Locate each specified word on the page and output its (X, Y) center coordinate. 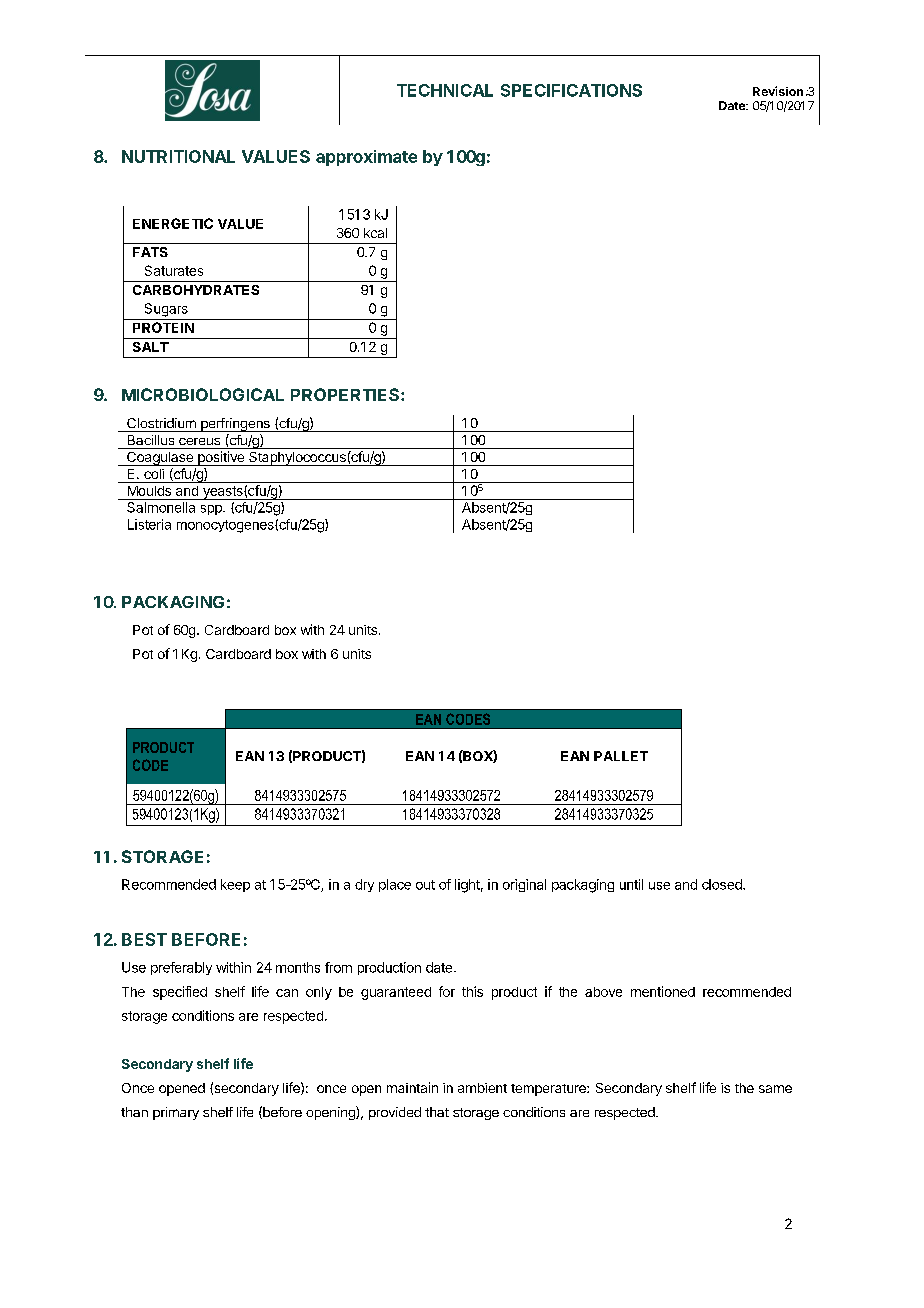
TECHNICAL (445, 90)
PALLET (621, 756)
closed (723, 884)
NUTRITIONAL (178, 156)
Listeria (149, 524)
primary (176, 1113)
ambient (482, 1088)
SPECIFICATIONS (571, 90)
